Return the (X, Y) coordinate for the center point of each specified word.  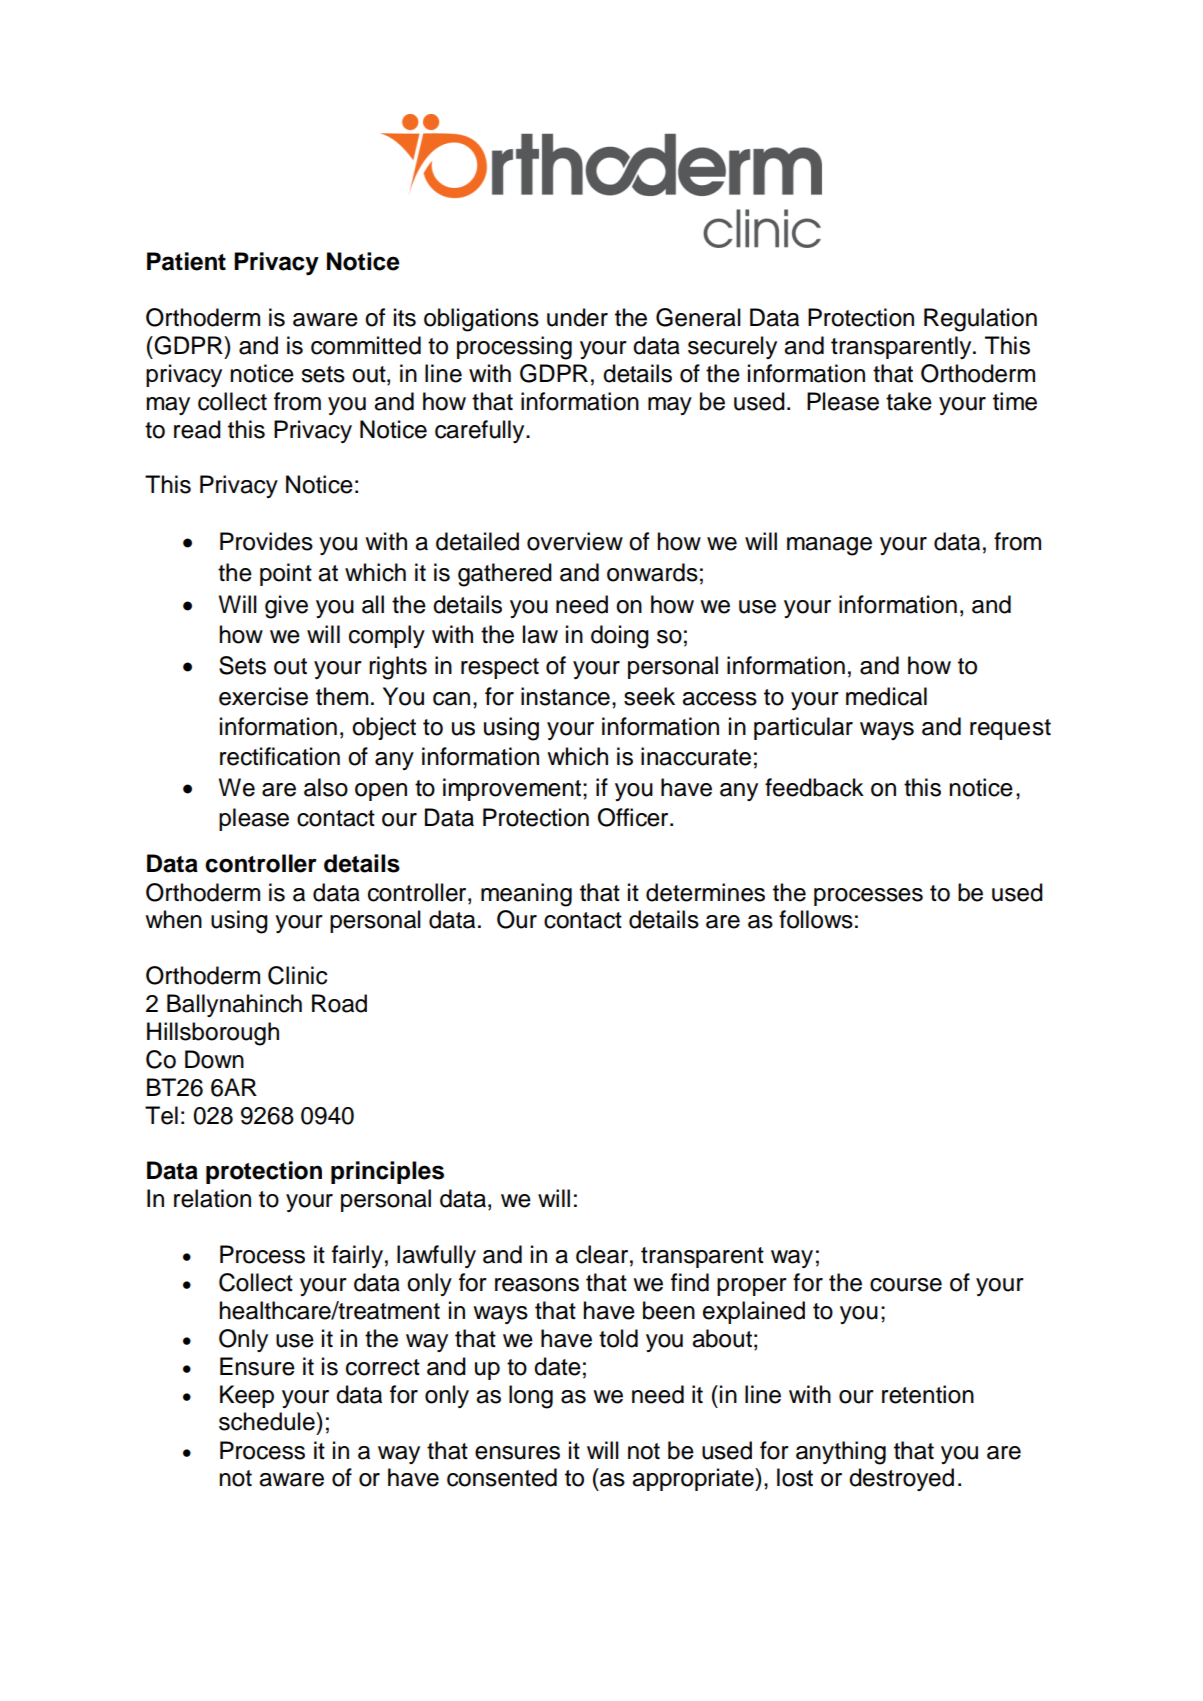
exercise (263, 696)
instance (565, 696)
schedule (268, 1421)
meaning (526, 895)
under (577, 317)
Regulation (980, 320)
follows (816, 919)
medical (886, 696)
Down (214, 1059)
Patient (186, 261)
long (531, 1397)
